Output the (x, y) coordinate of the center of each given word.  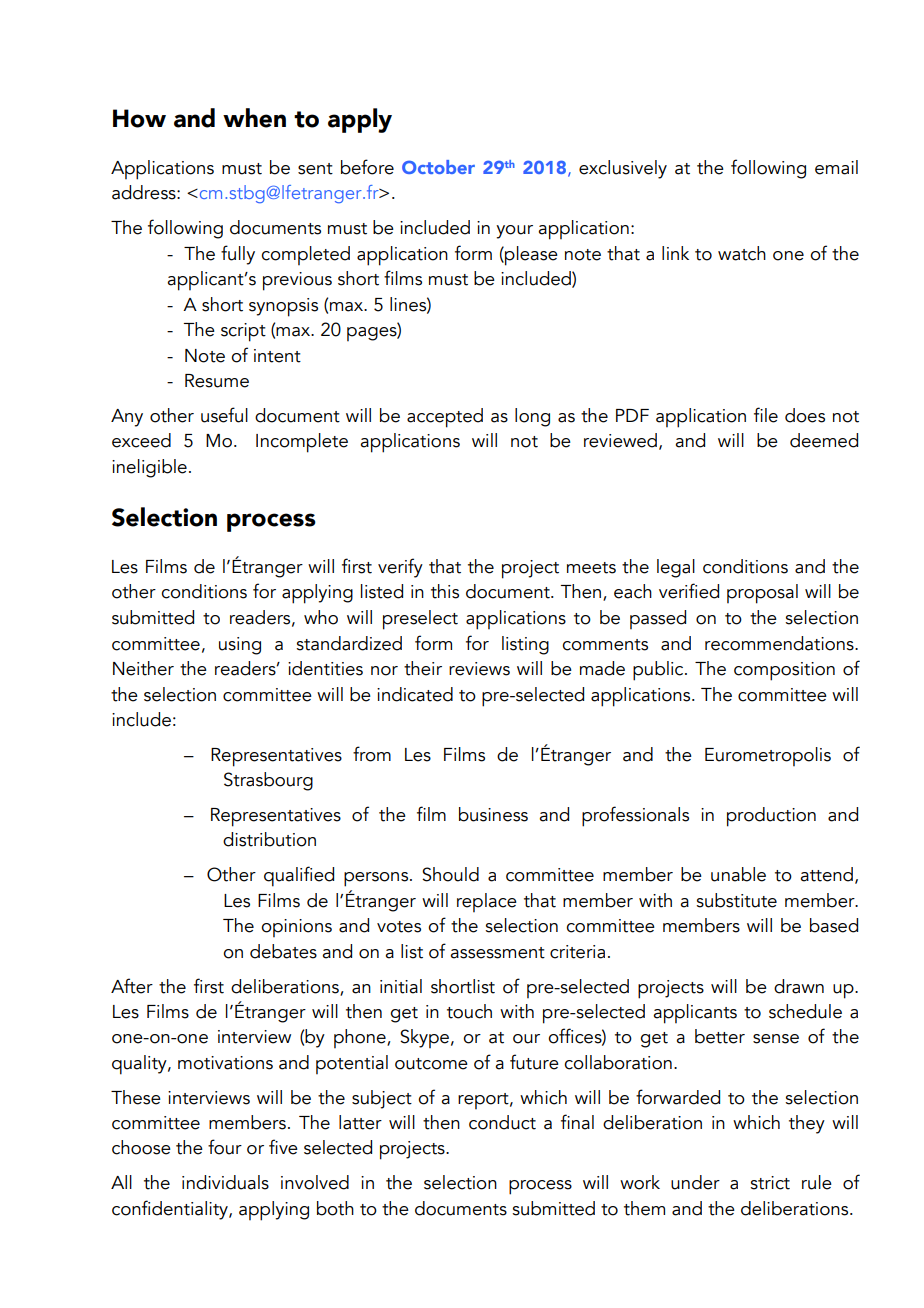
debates (283, 951)
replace (487, 902)
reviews (479, 669)
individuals (225, 1182)
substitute (736, 900)
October (438, 167)
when (254, 118)
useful (224, 415)
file (766, 415)
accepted (445, 418)
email (836, 167)
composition (784, 671)
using (240, 646)
